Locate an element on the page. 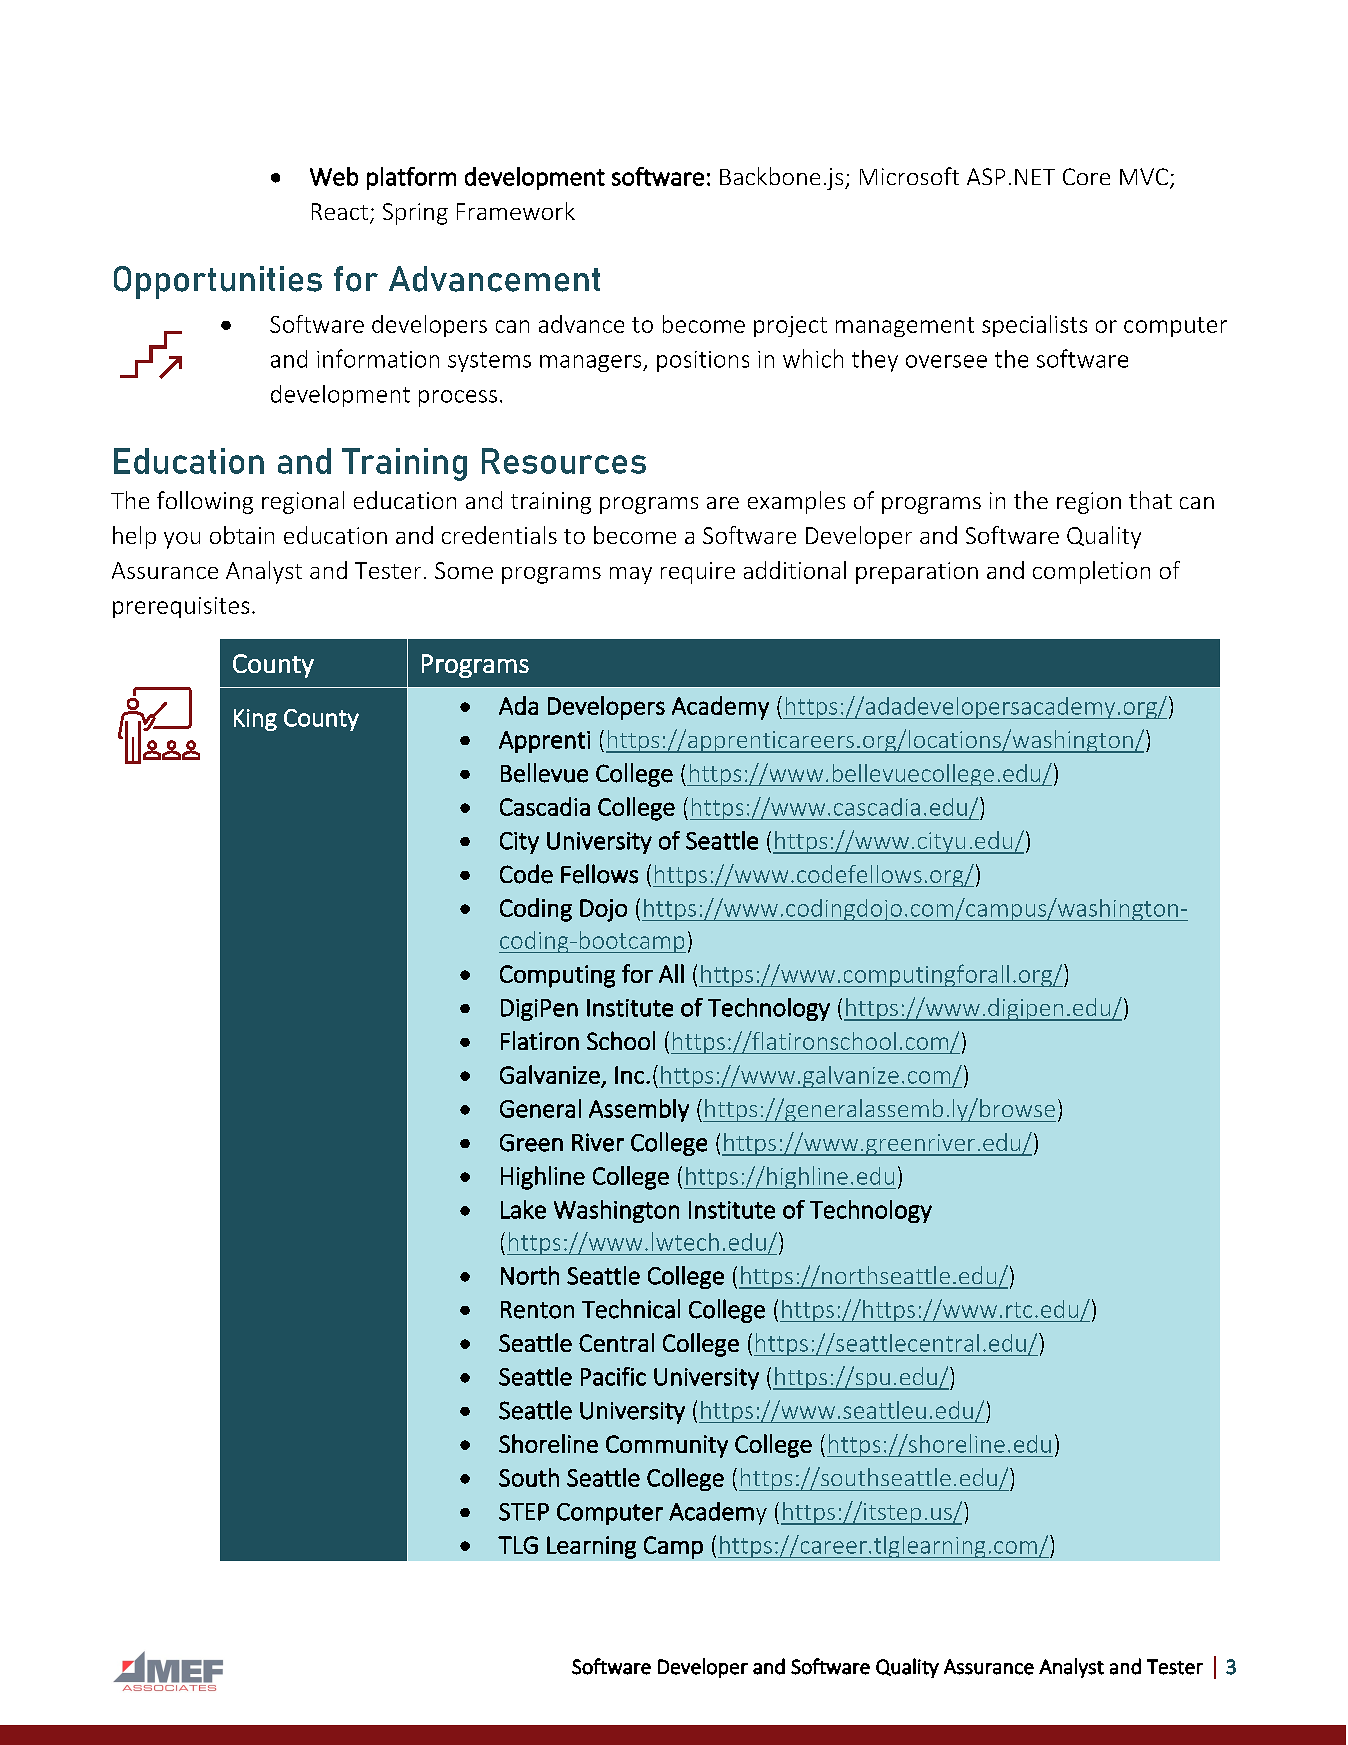  that is located at coordinates (1150, 500).
